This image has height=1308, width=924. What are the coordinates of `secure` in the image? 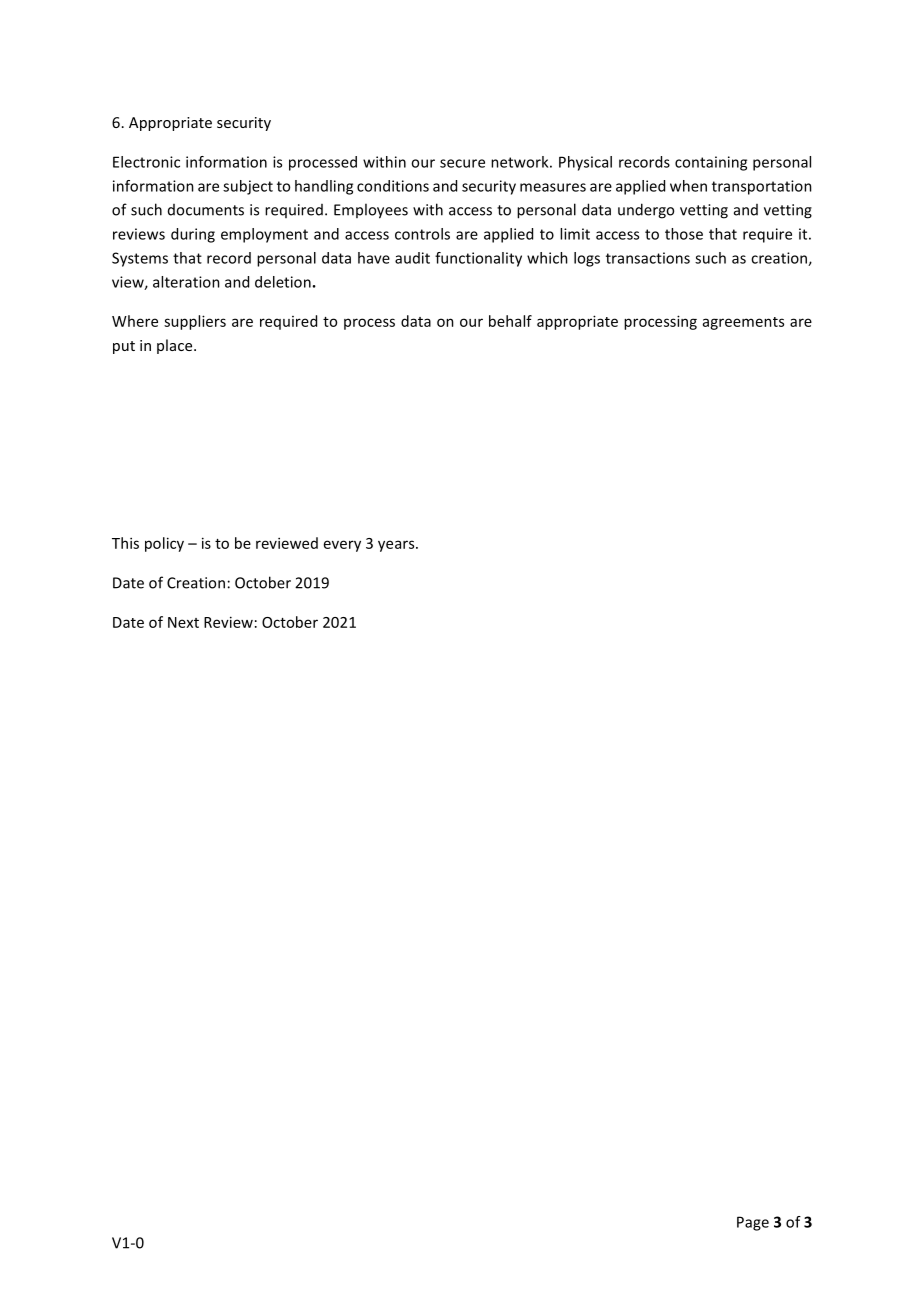 It's located at (462, 163).
